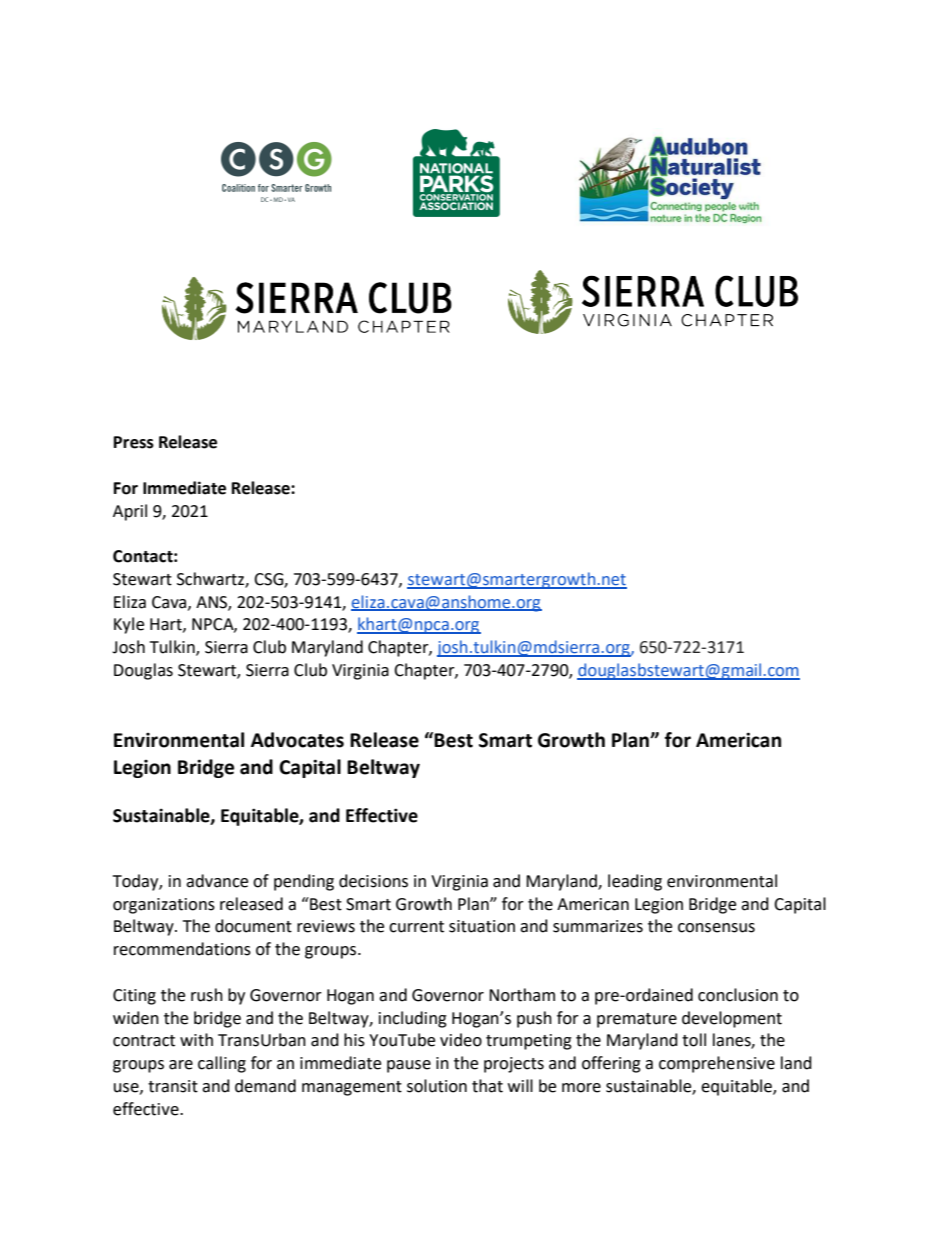  I want to click on Advocates, so click(297, 740).
